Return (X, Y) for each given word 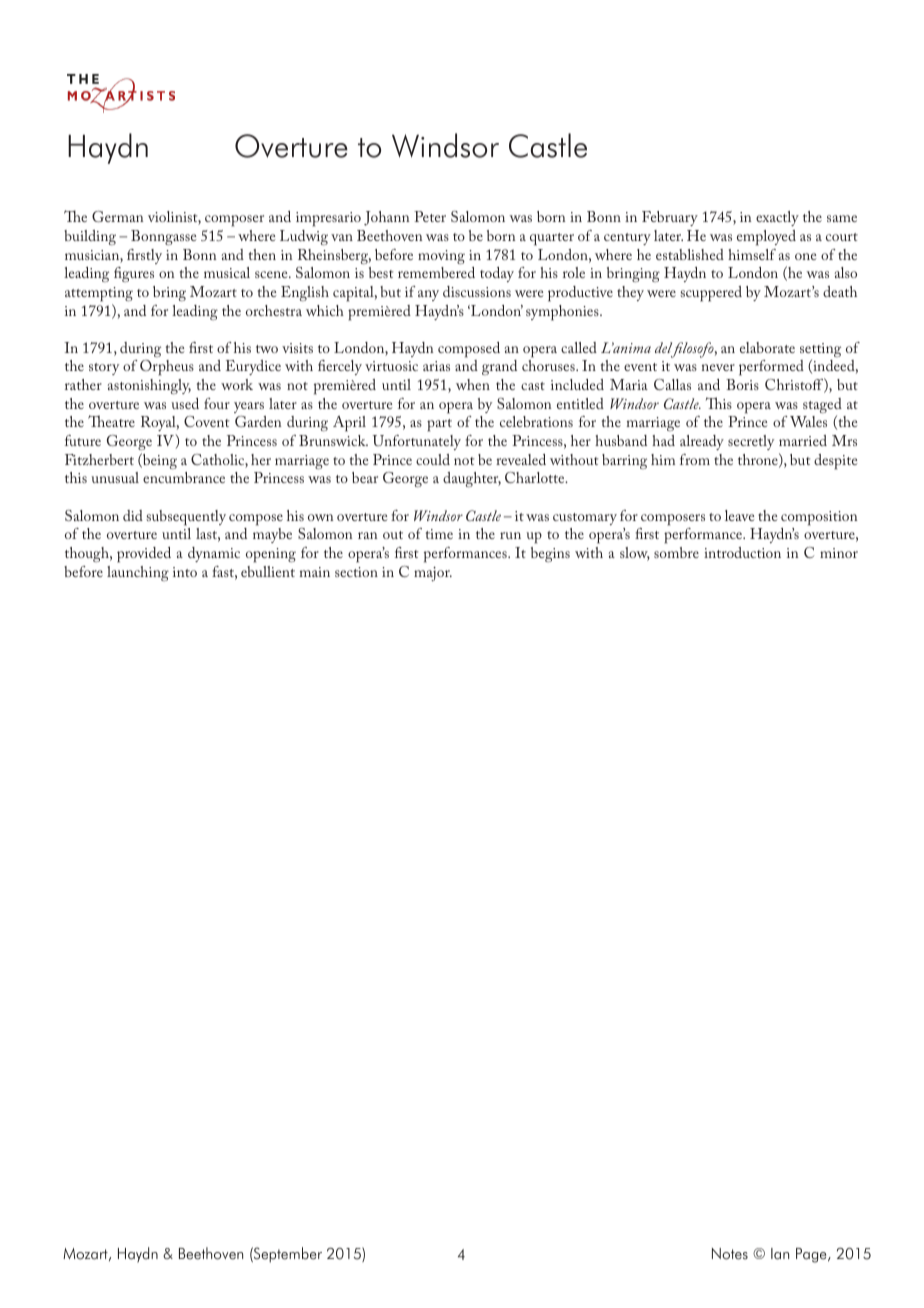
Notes (730, 1254)
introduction (742, 552)
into (185, 572)
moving (441, 257)
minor (839, 553)
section (356, 572)
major (433, 574)
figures (134, 274)
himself (752, 254)
